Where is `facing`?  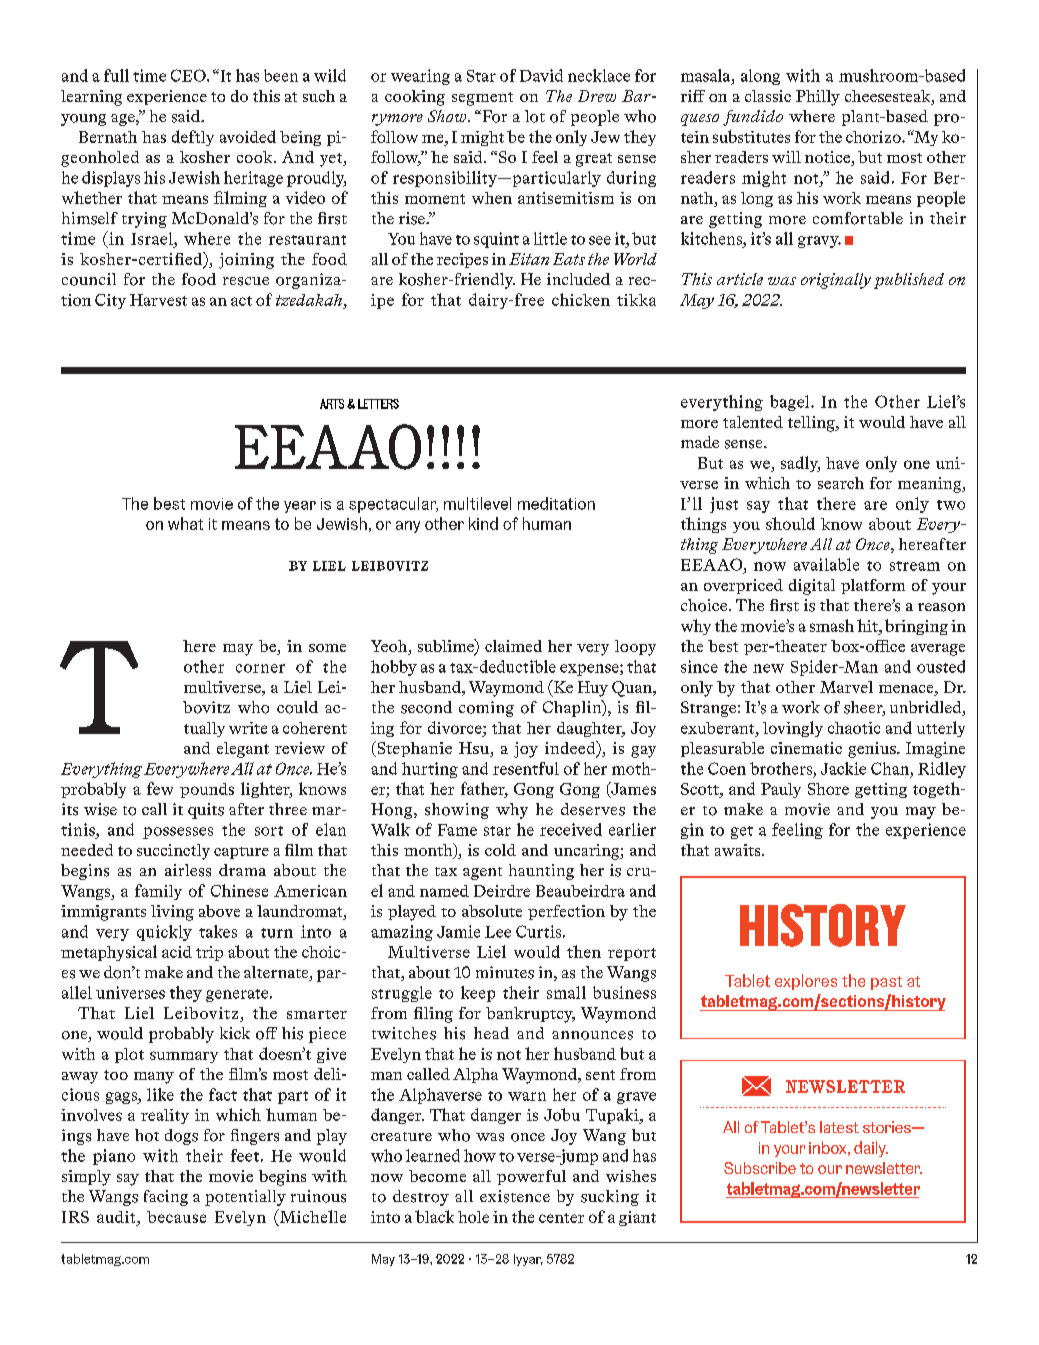 facing is located at coordinates (166, 1198).
